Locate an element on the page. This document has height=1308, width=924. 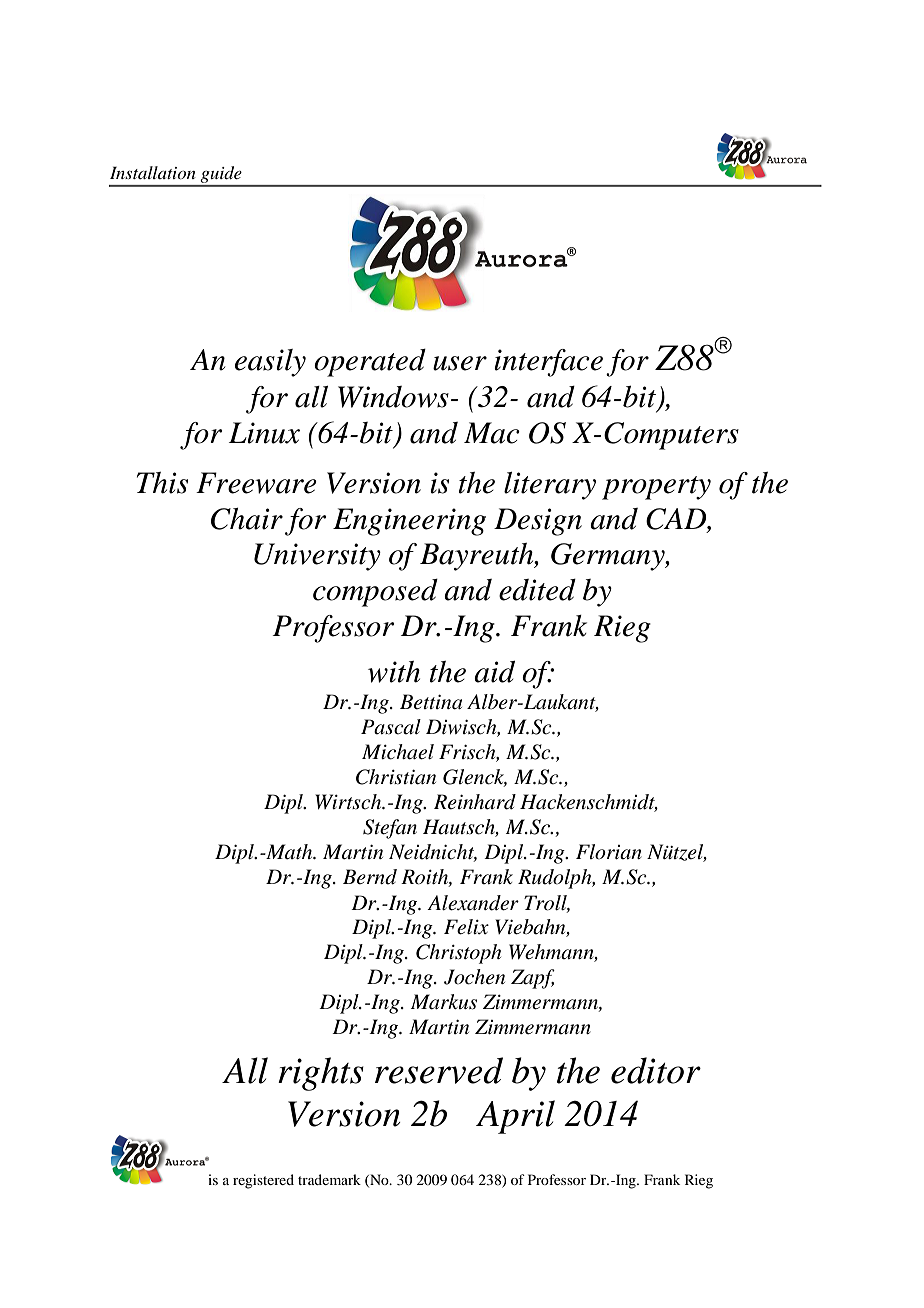
interface is located at coordinates (548, 363).
